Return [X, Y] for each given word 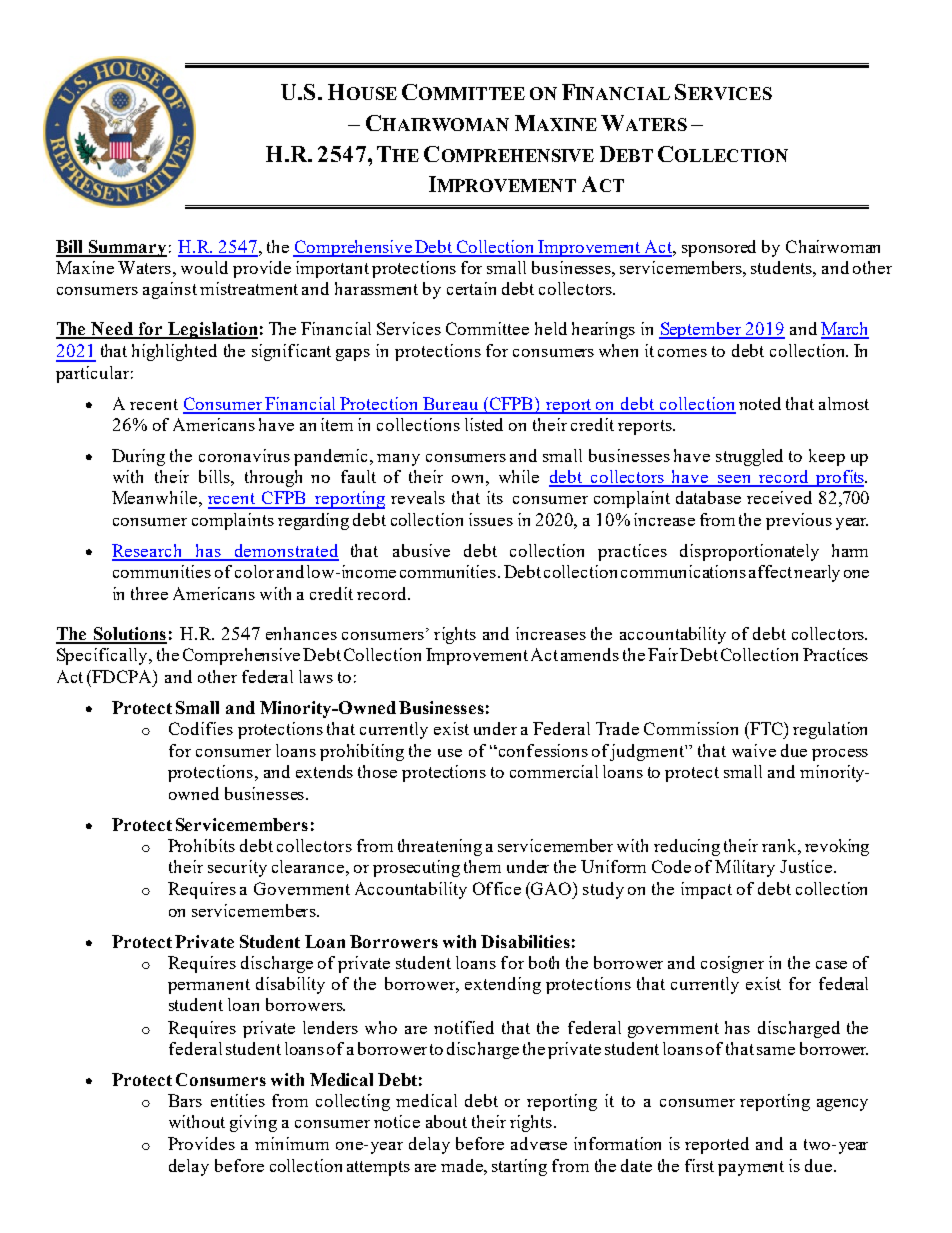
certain [471, 288]
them [482, 866]
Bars [185, 1100]
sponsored [719, 248]
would [204, 267]
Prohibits [201, 845]
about [446, 1121]
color [254, 571]
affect [770, 571]
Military [745, 868]
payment [751, 1168]
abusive [421, 550]
